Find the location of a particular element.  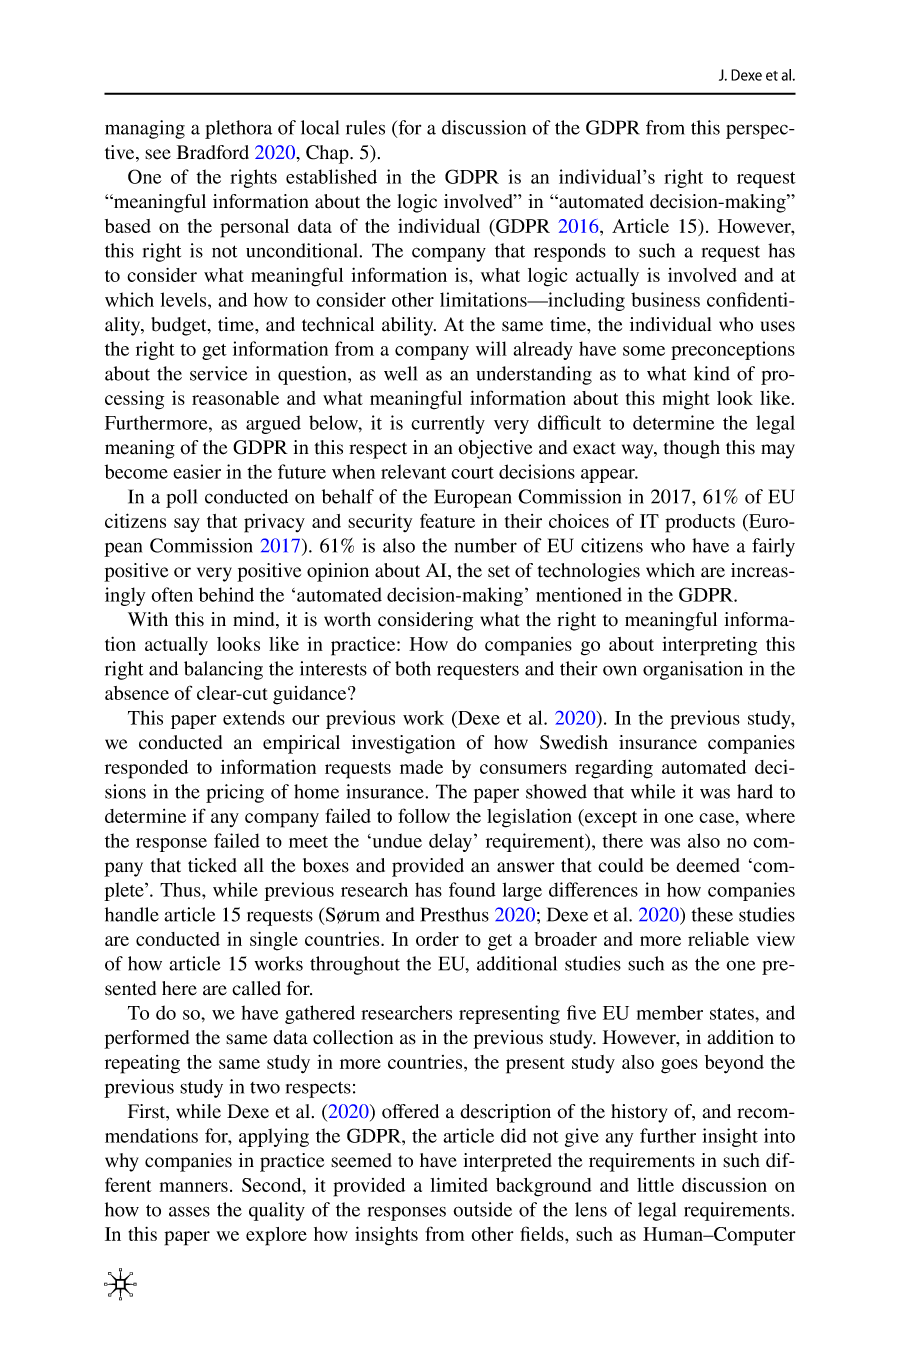

single is located at coordinates (274, 941).
